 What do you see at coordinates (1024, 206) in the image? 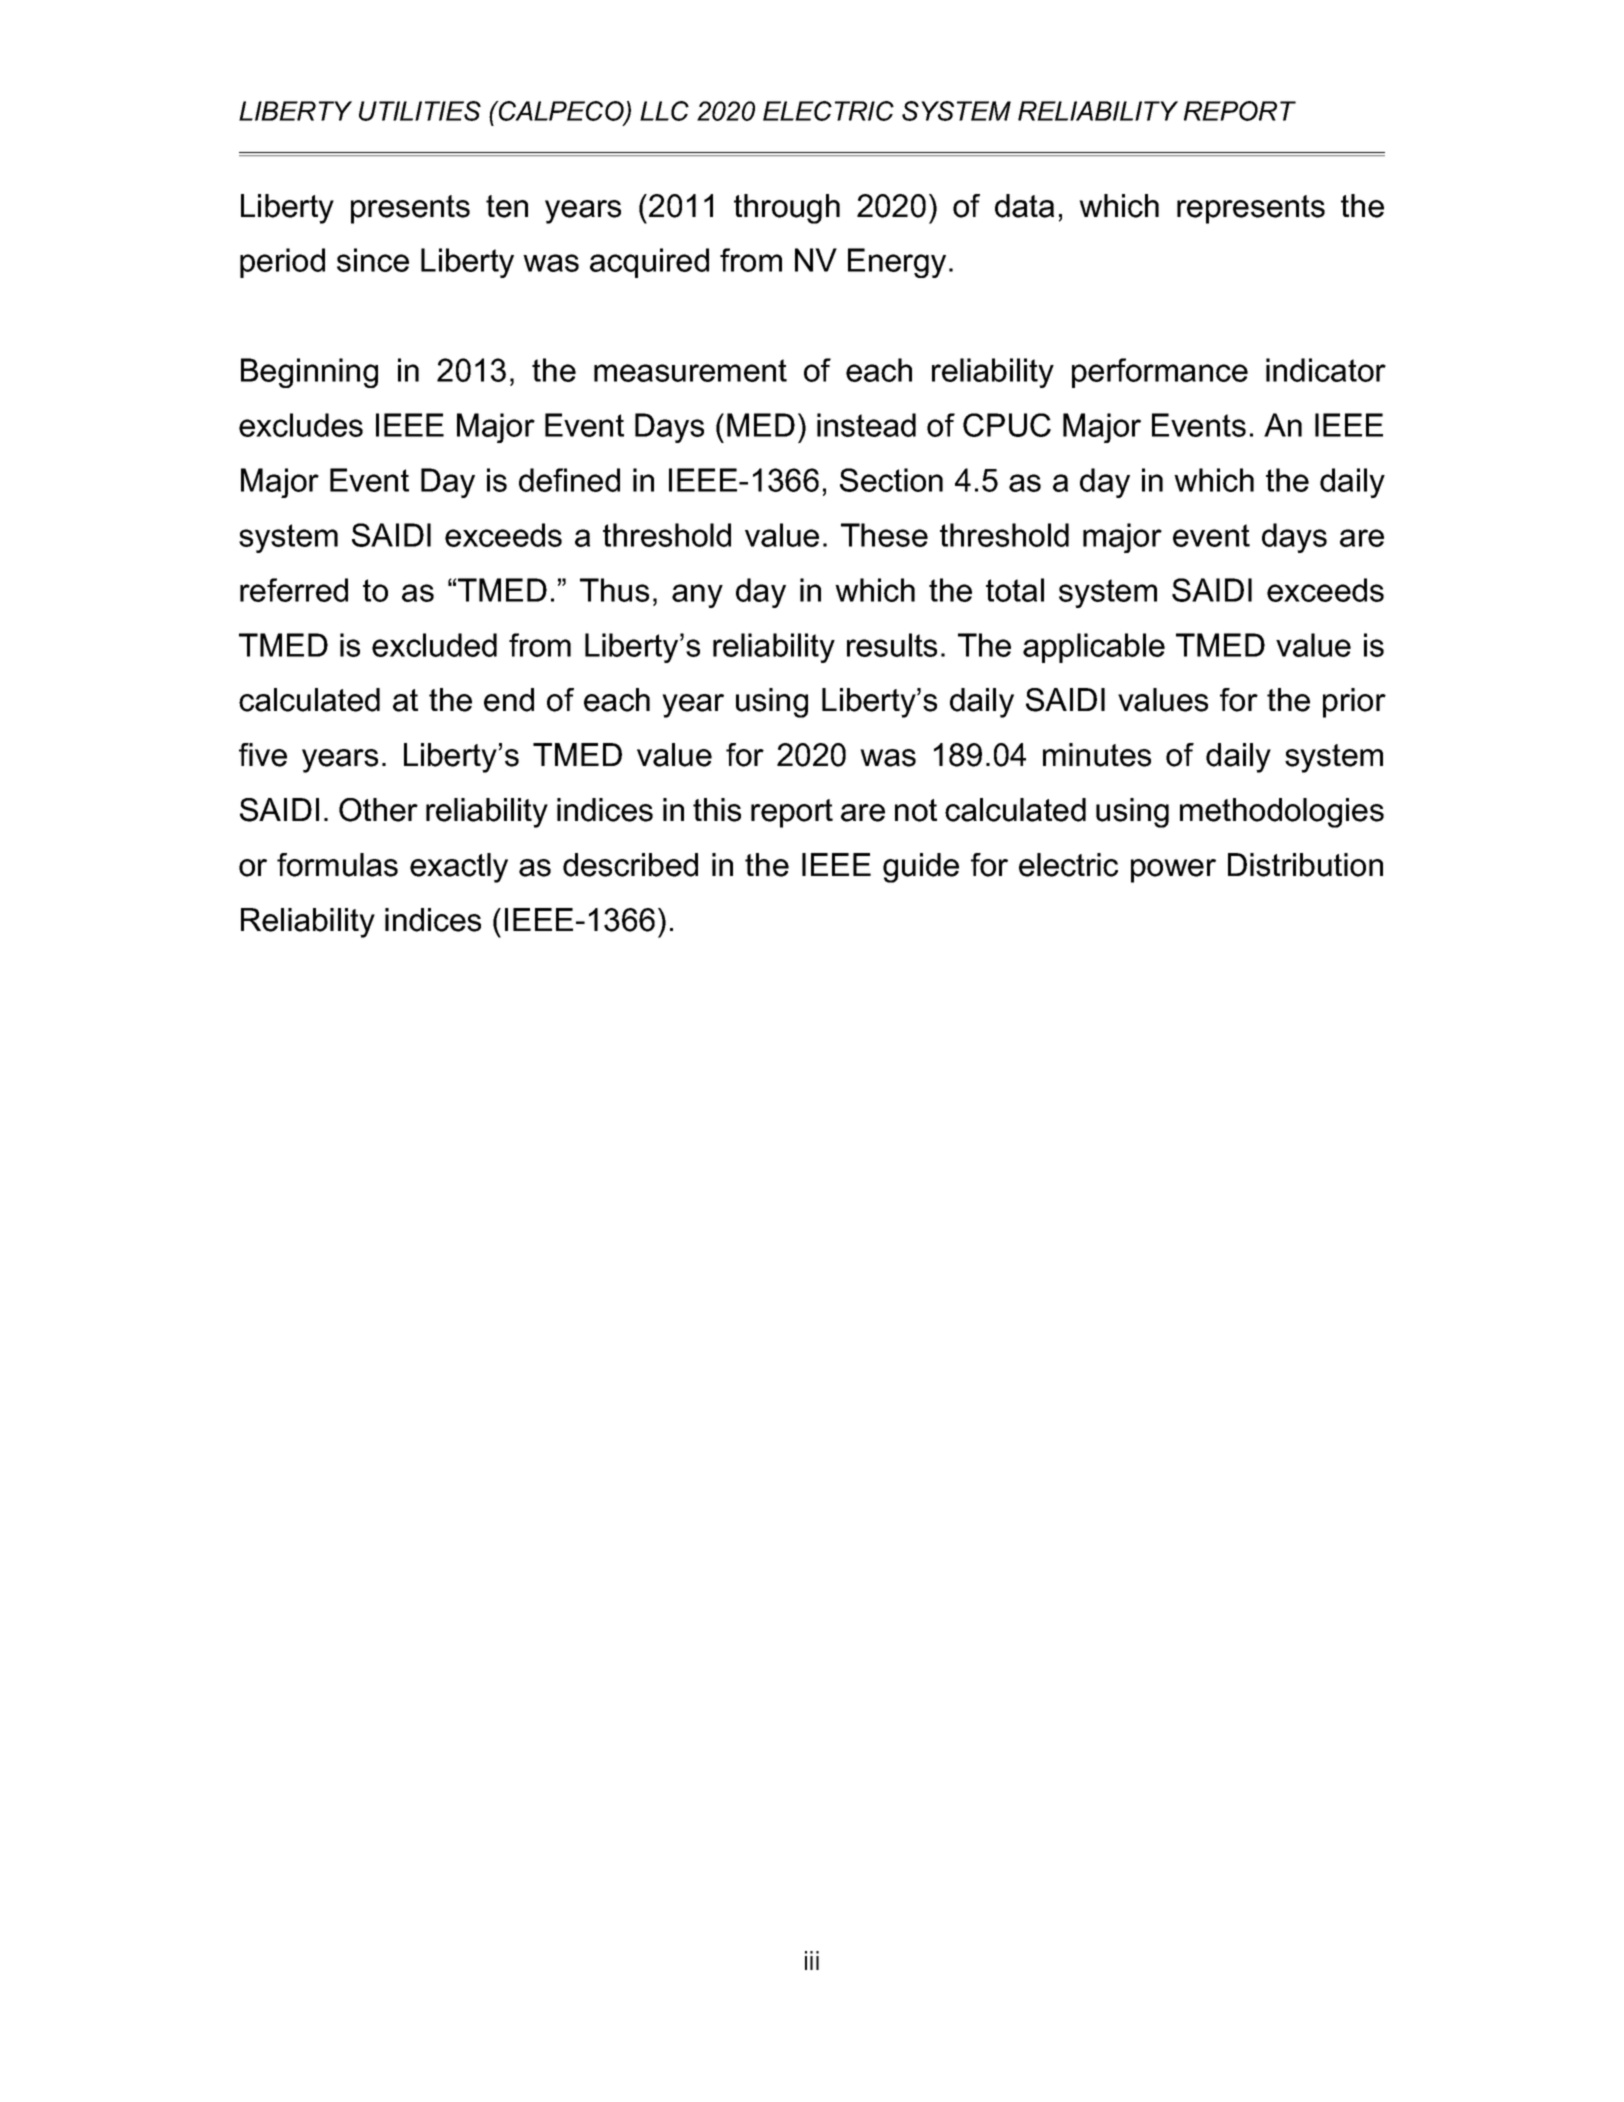
I see `data` at bounding box center [1024, 206].
